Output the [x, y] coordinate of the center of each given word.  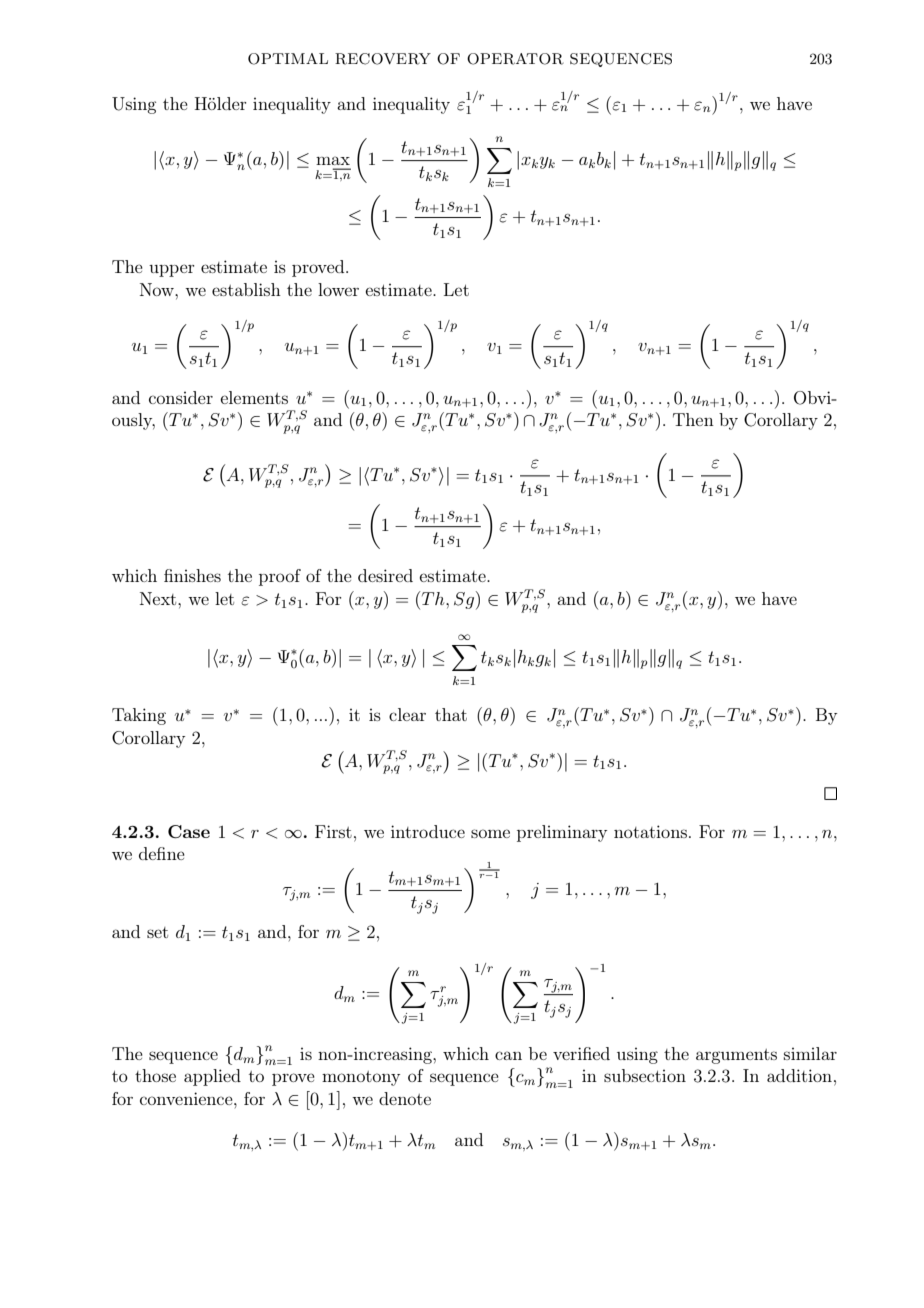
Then [693, 419]
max [333, 160]
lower [338, 289]
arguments [736, 1056]
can [508, 1055]
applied [212, 1077]
